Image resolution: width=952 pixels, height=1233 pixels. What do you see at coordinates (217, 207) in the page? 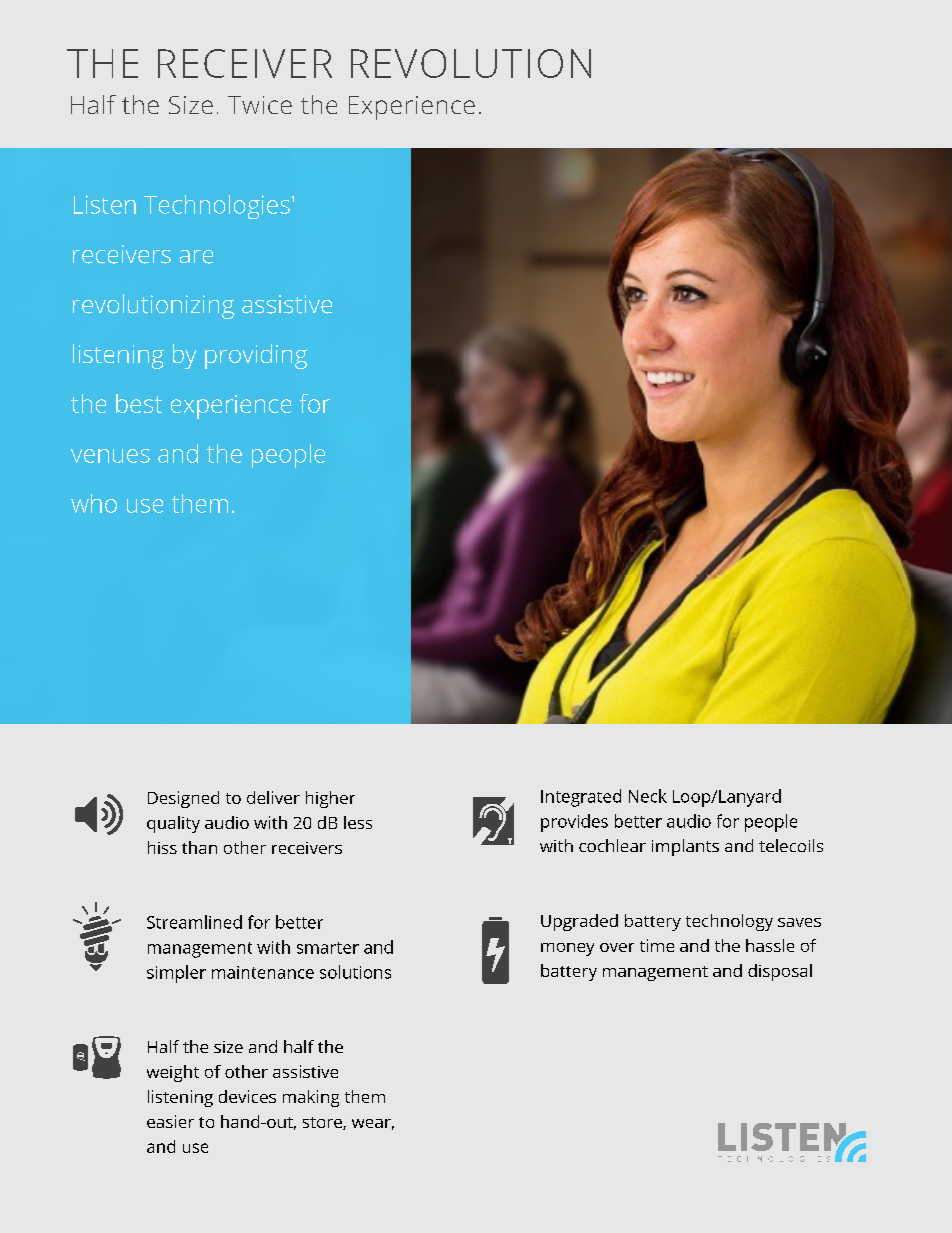
I see `Technologies` at bounding box center [217, 207].
